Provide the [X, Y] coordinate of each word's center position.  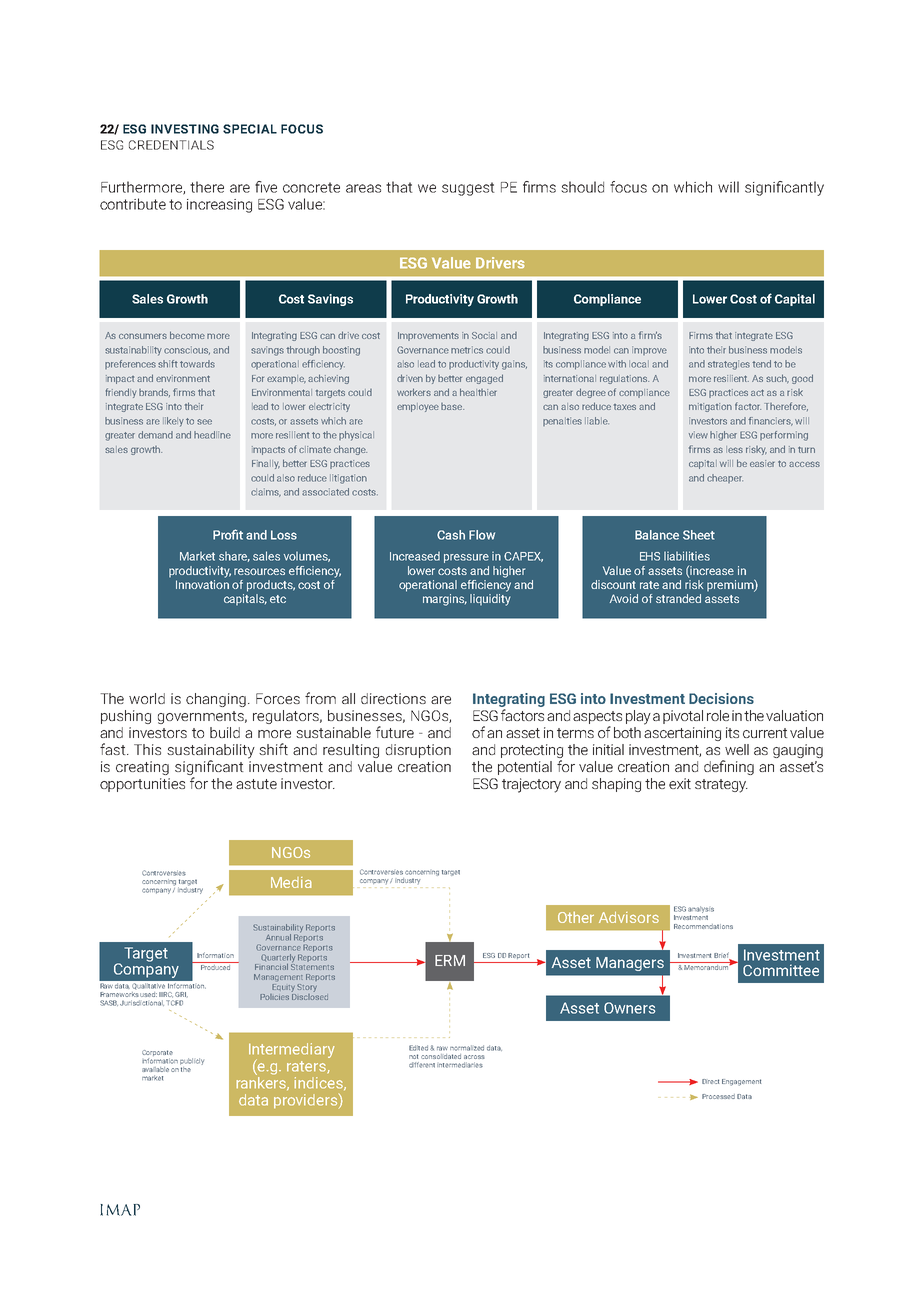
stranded [678, 598]
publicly [192, 1061]
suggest [468, 189]
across [474, 1057]
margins [445, 600]
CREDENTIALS [171, 145]
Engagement [741, 1082]
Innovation [202, 584]
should [582, 187]
